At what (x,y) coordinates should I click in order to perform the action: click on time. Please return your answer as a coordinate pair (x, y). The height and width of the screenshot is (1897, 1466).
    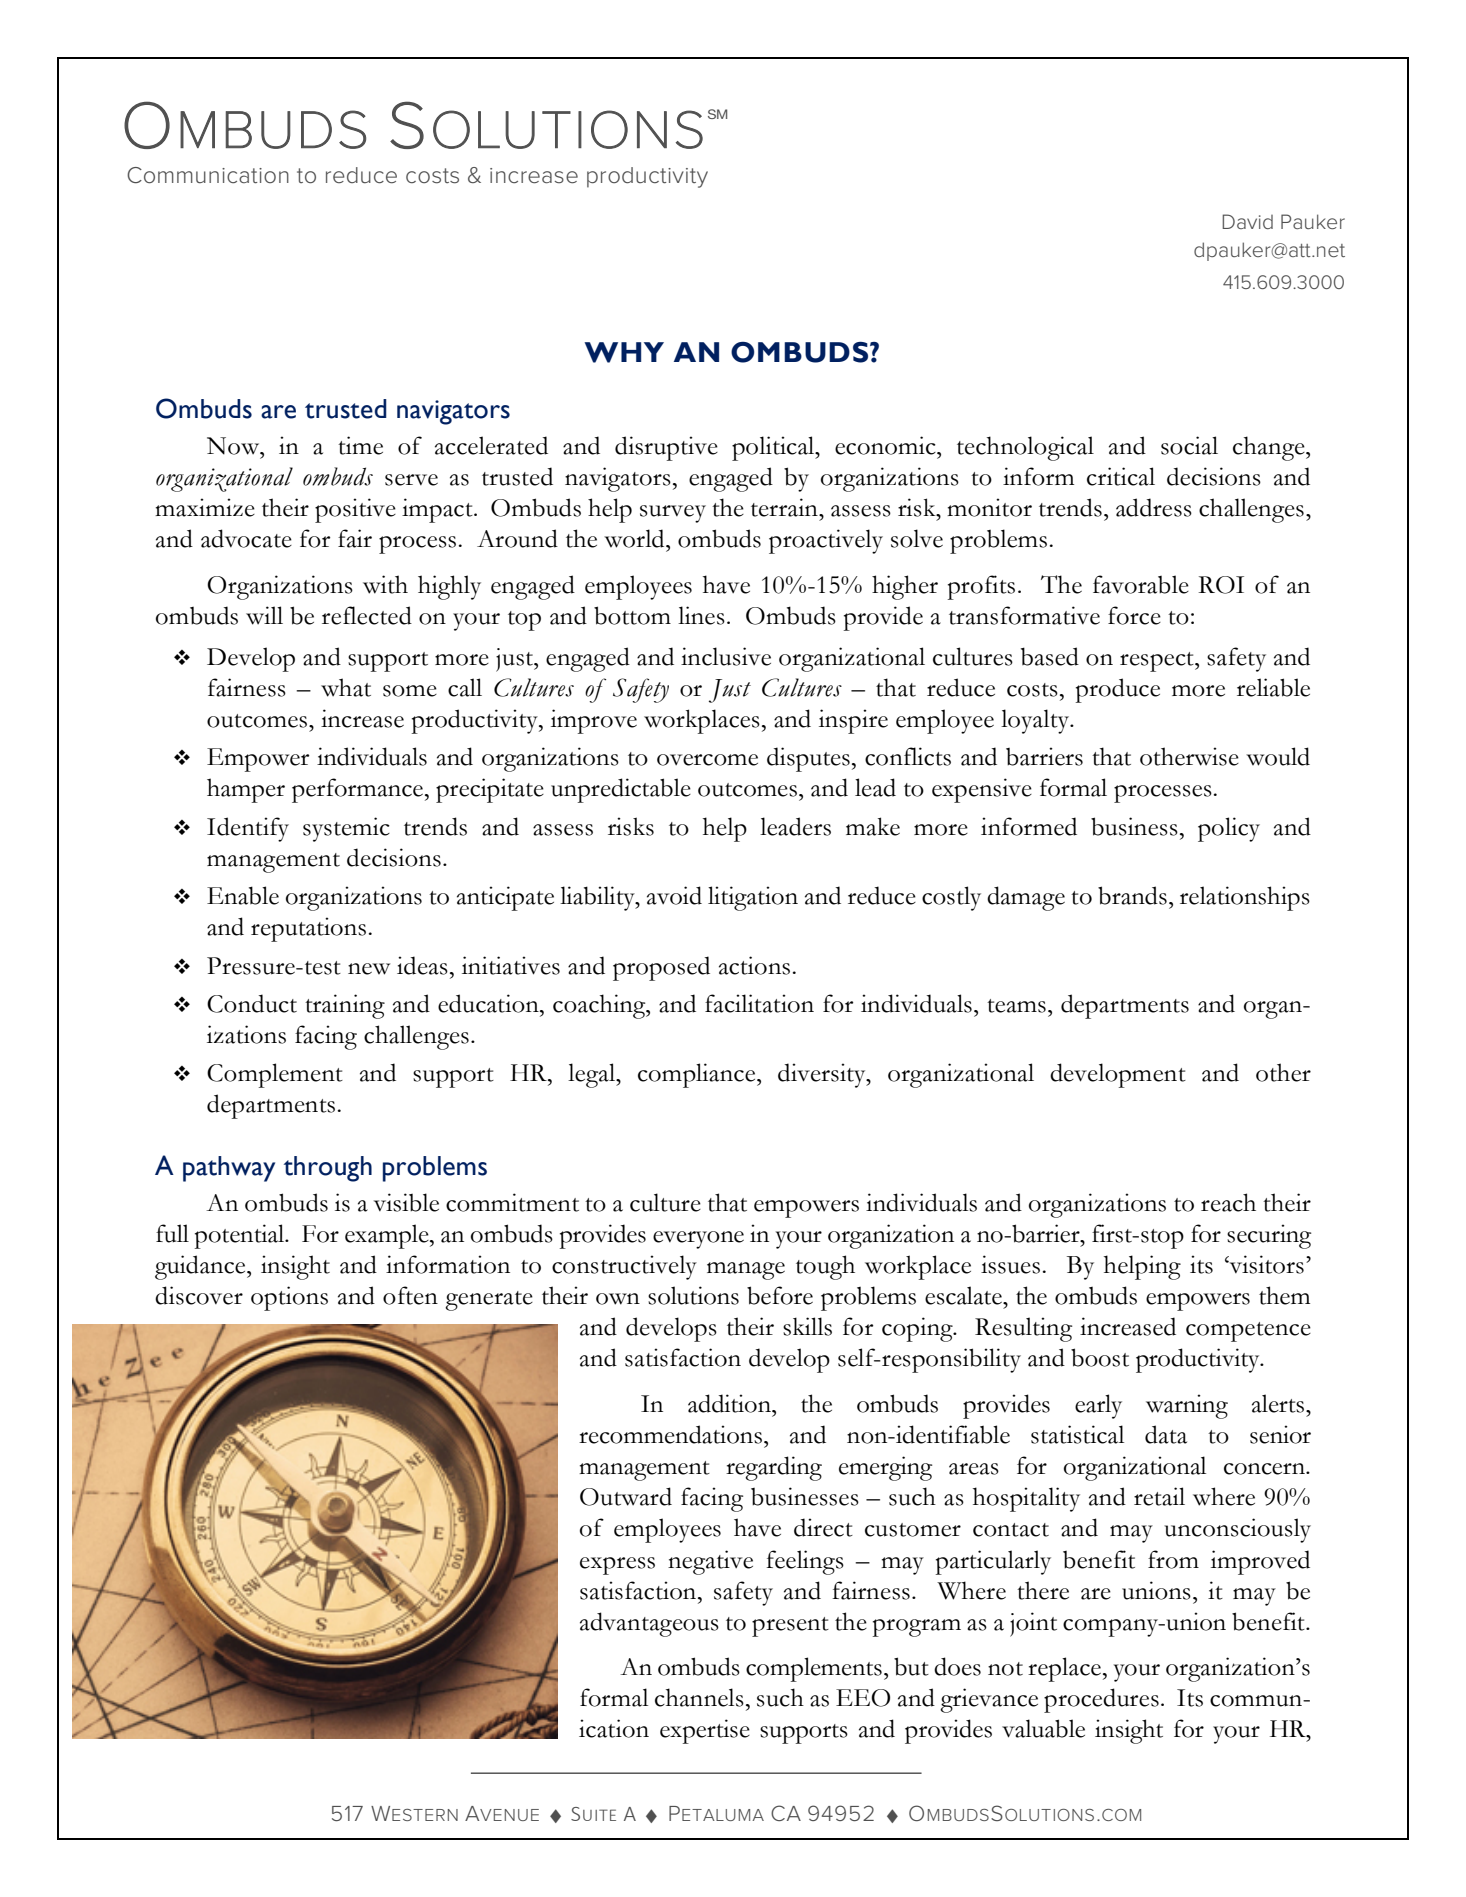
    Looking at the image, I should click on (360, 445).
